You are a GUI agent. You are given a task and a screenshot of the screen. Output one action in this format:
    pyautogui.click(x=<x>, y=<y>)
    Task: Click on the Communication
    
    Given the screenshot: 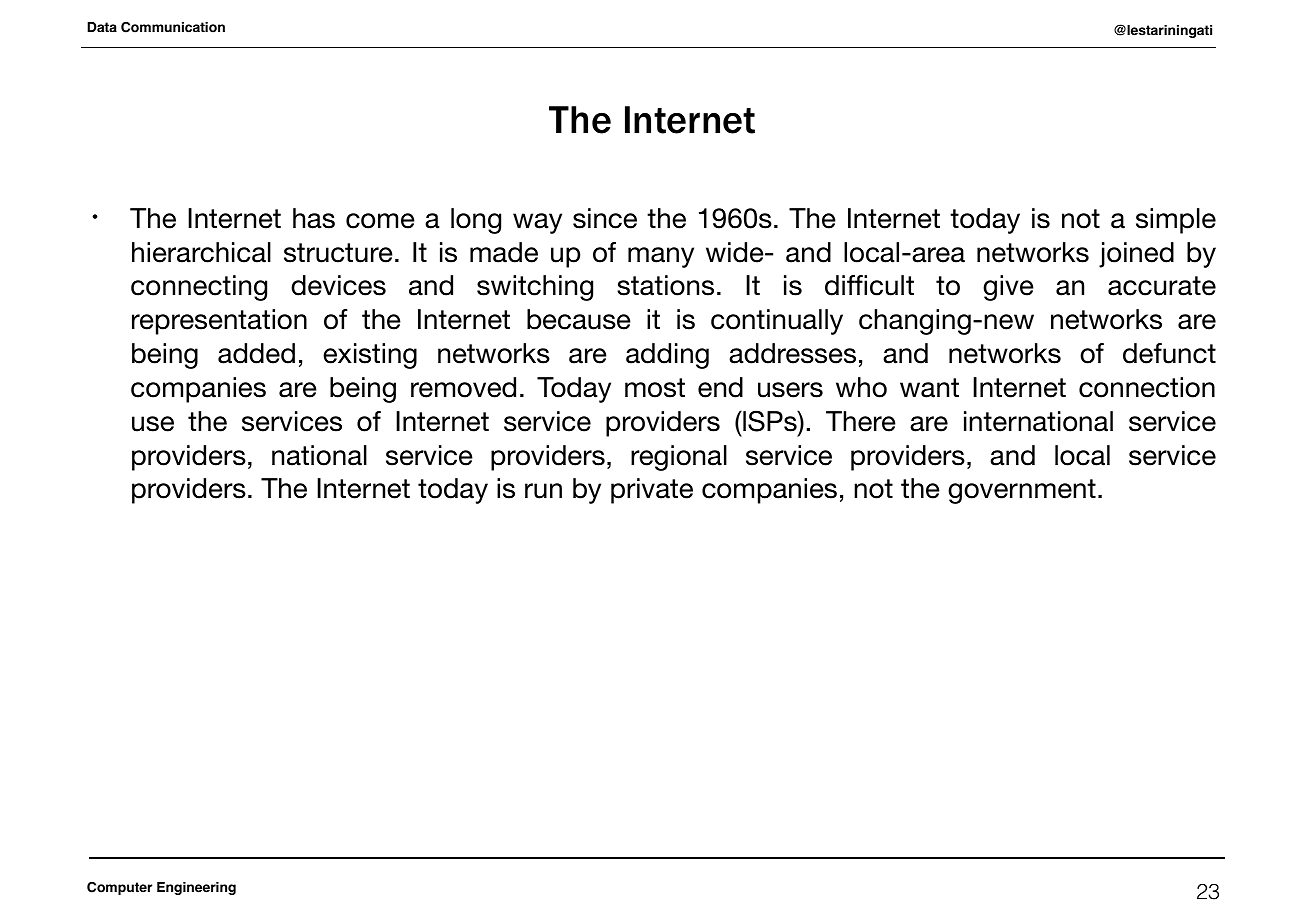 What is the action you would take?
    pyautogui.click(x=173, y=27)
